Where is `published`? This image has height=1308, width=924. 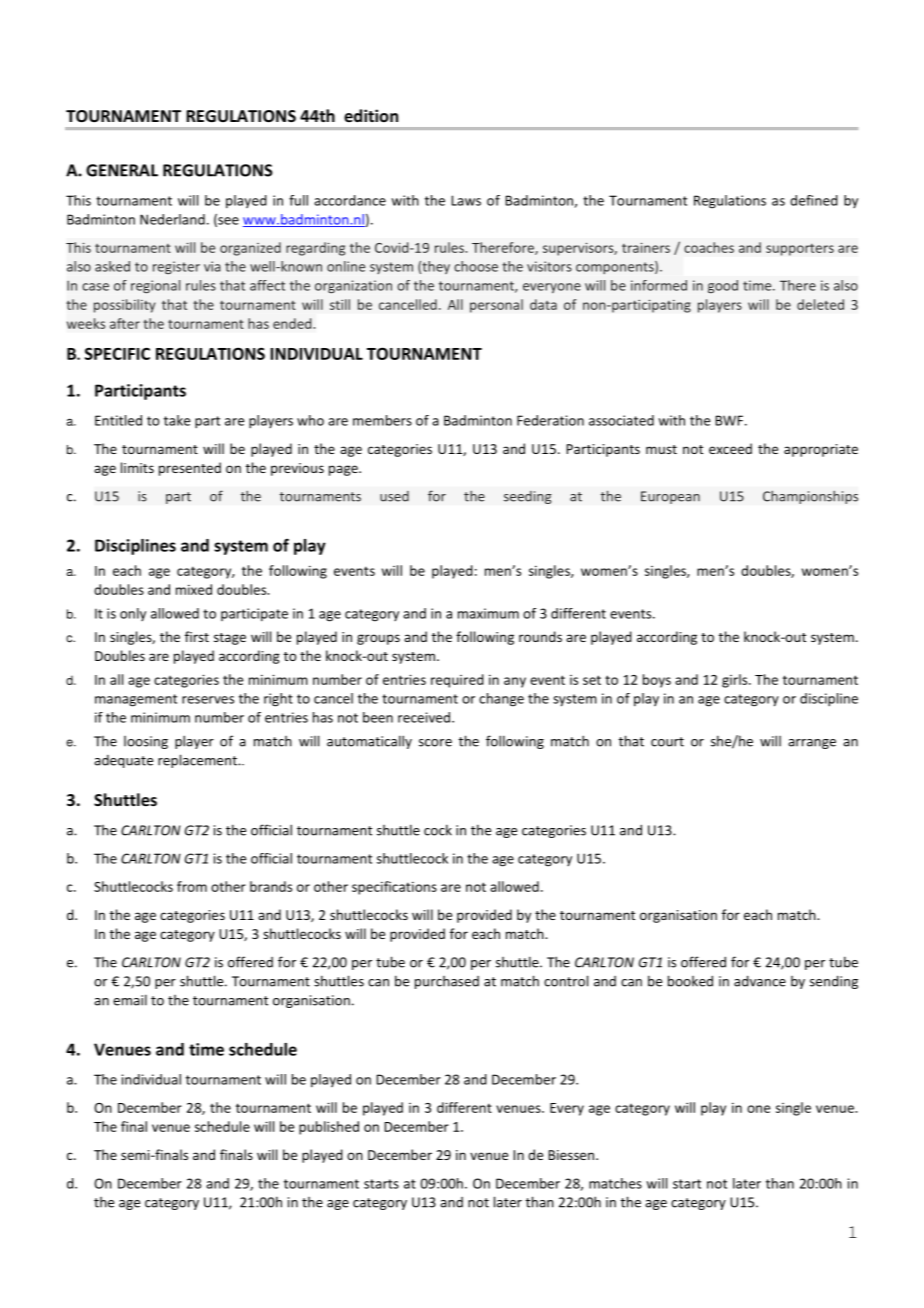
published is located at coordinates (329, 1128).
